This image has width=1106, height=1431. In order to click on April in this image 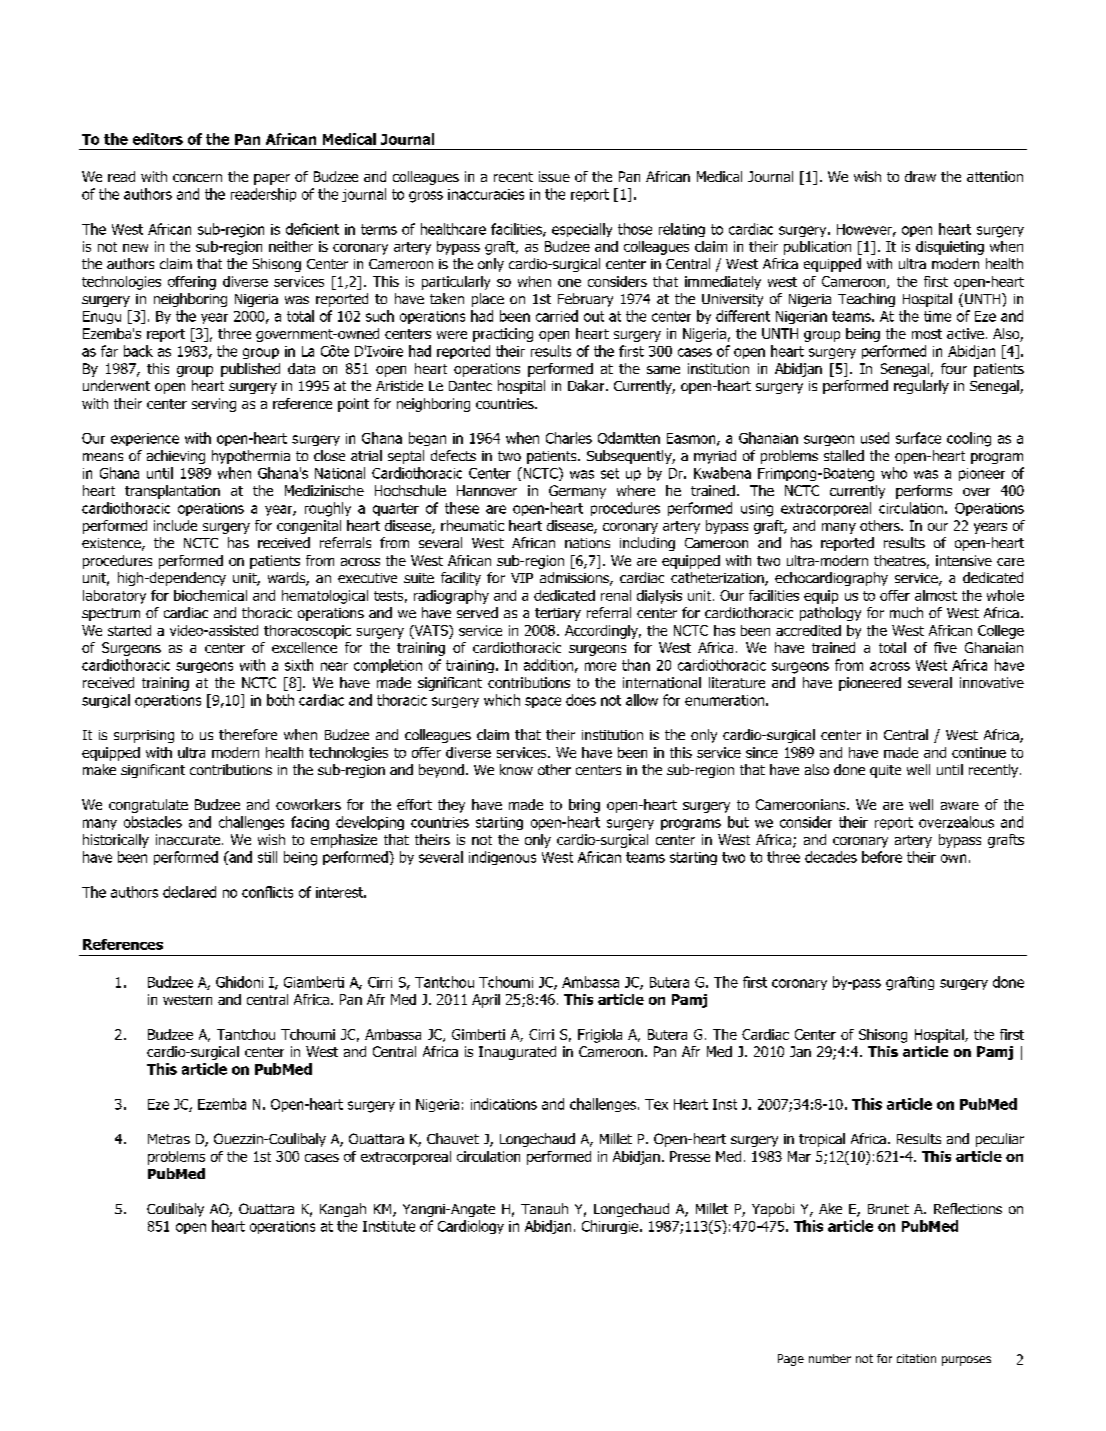, I will do `click(486, 1001)`.
